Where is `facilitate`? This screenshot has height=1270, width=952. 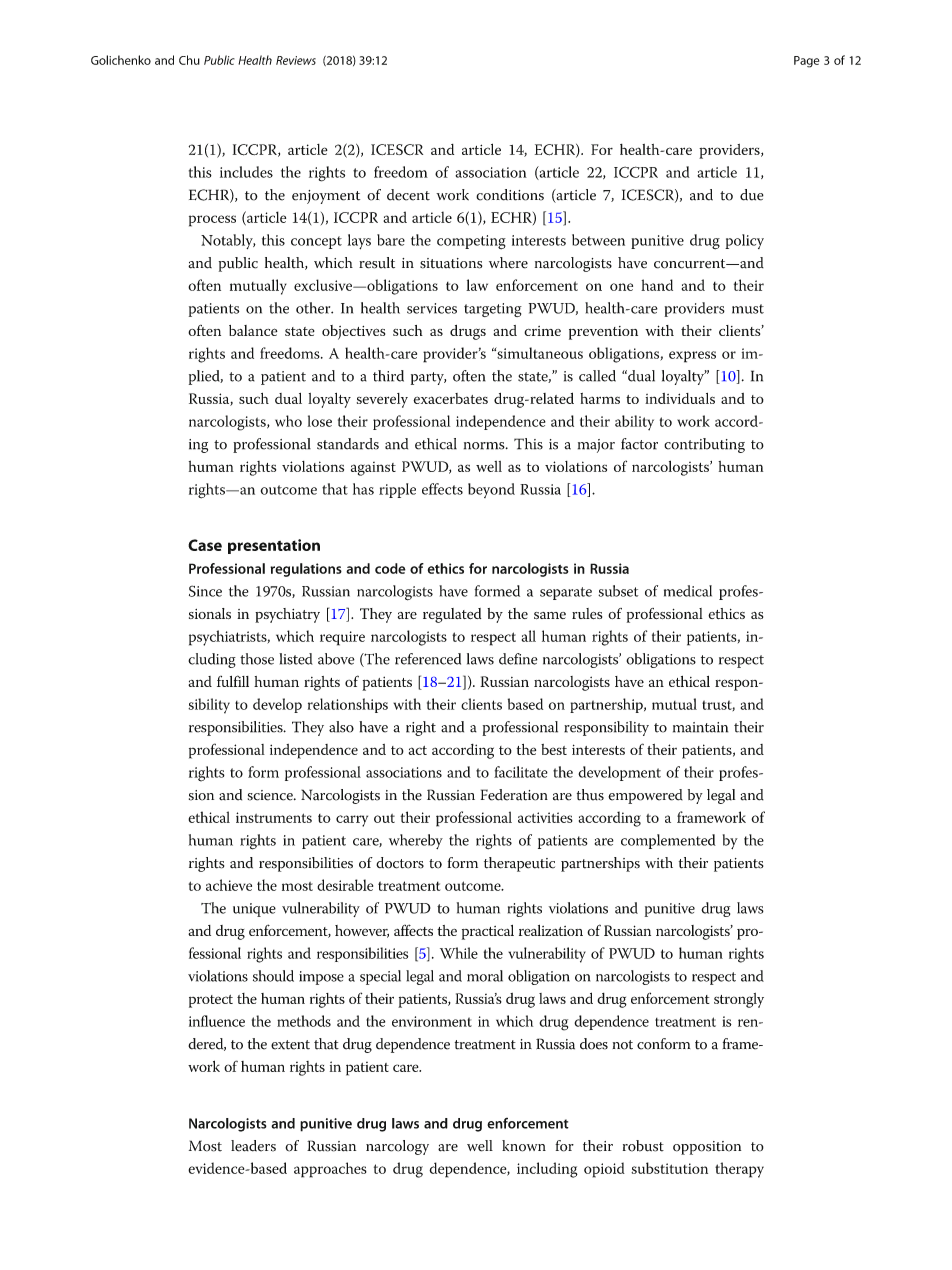
facilitate is located at coordinates (521, 772).
